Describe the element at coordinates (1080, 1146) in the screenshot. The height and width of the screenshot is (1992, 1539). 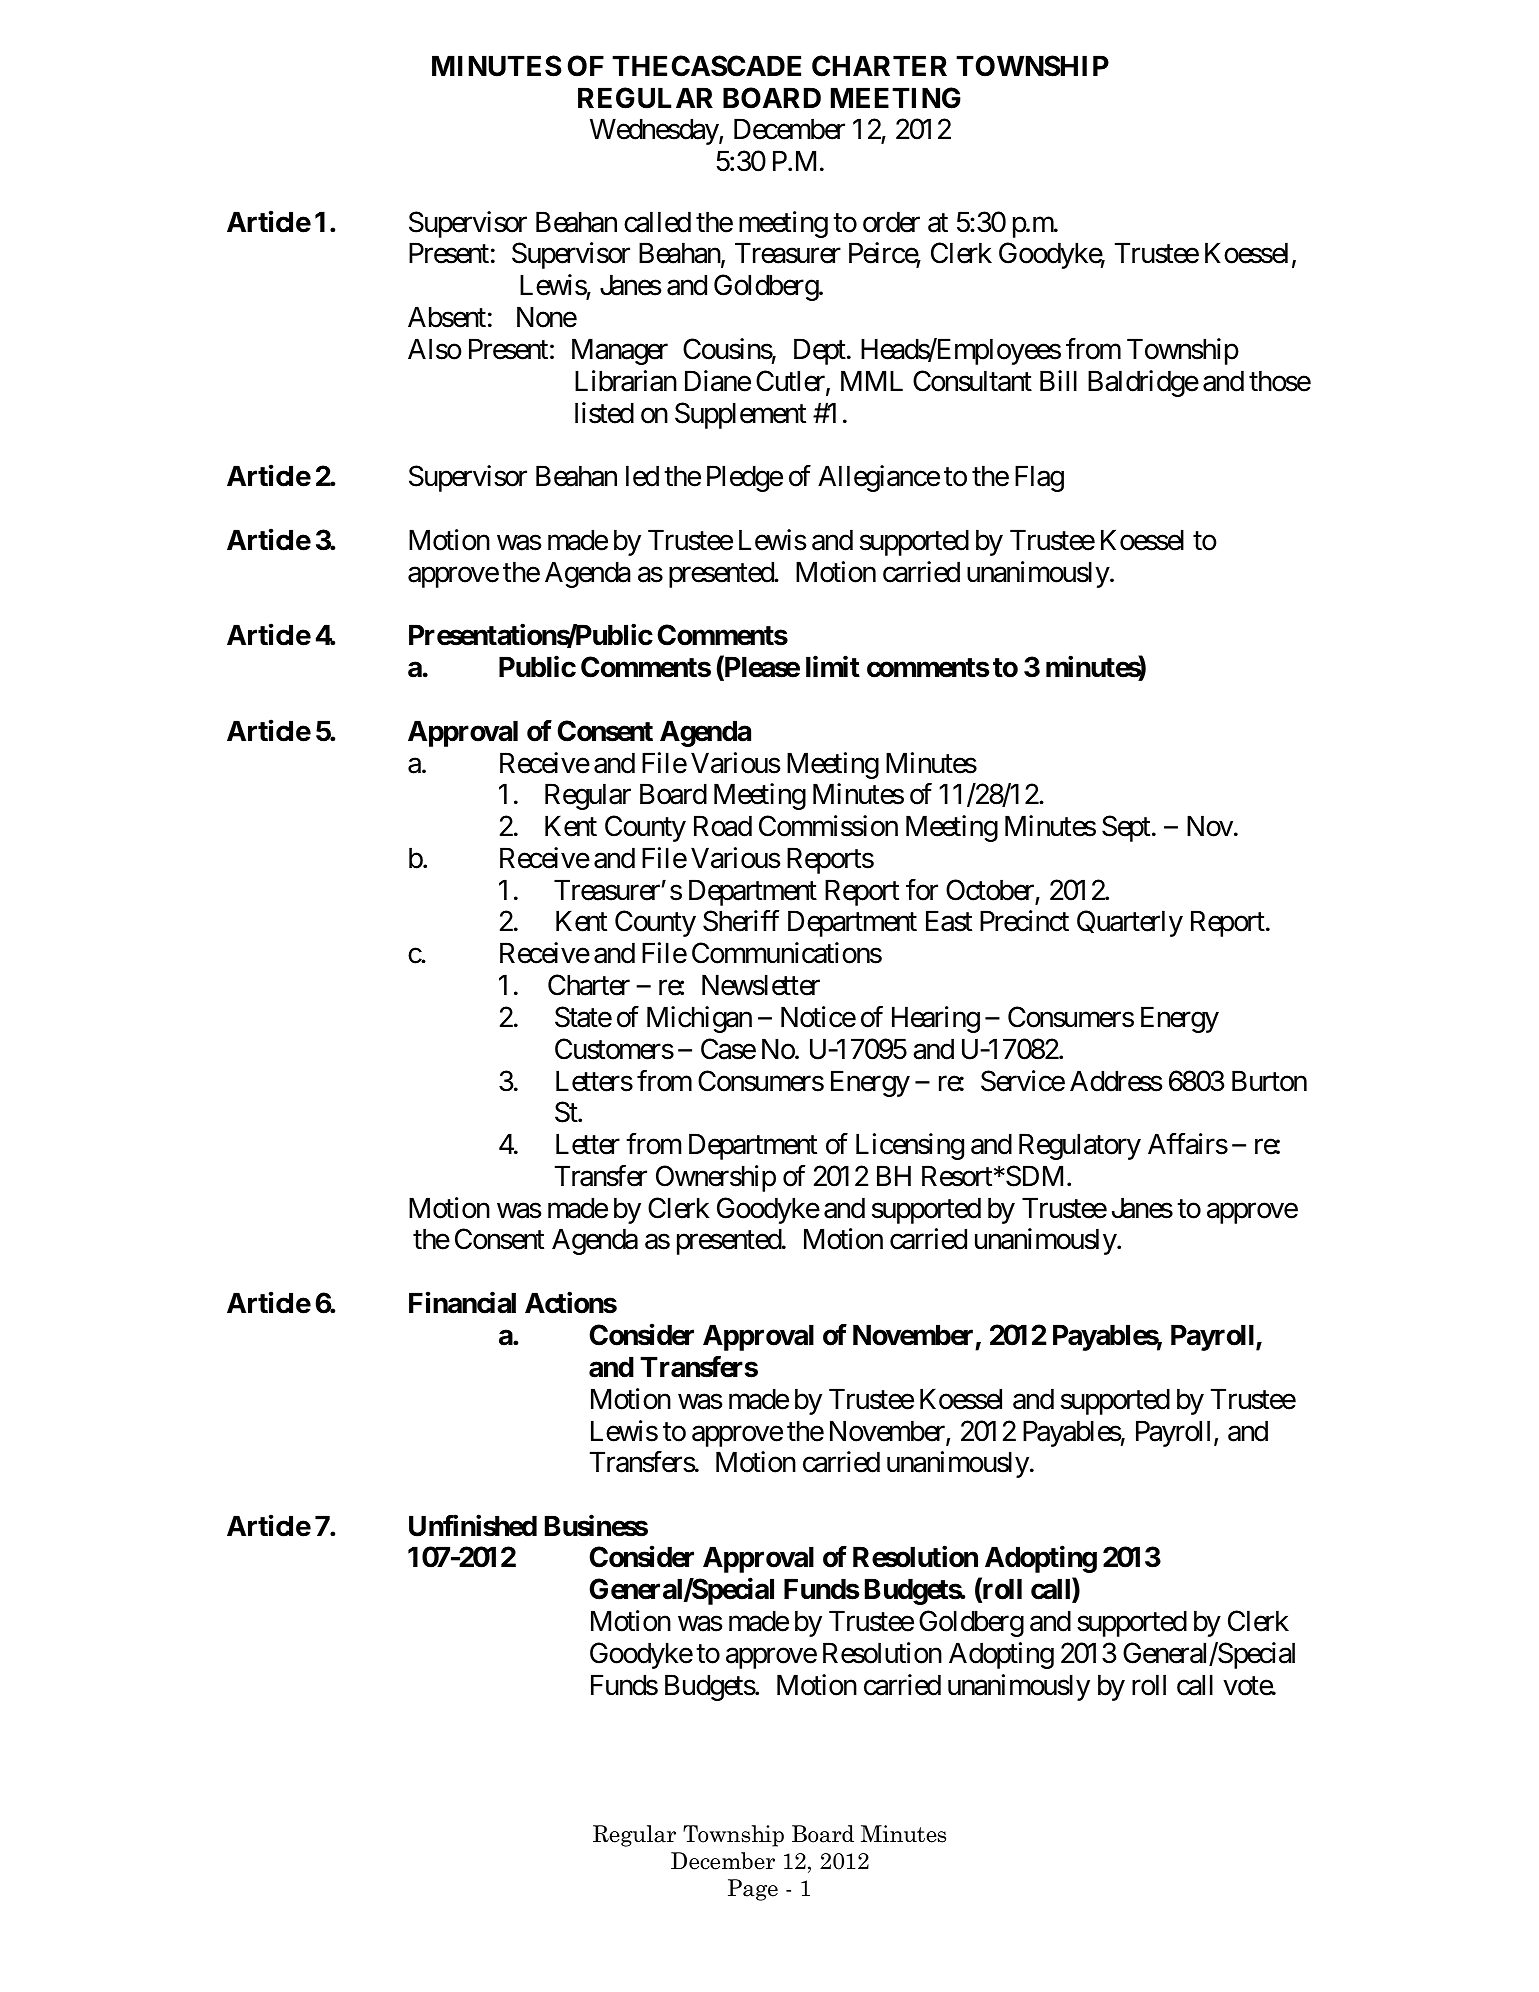
I see `Regulatory` at that location.
